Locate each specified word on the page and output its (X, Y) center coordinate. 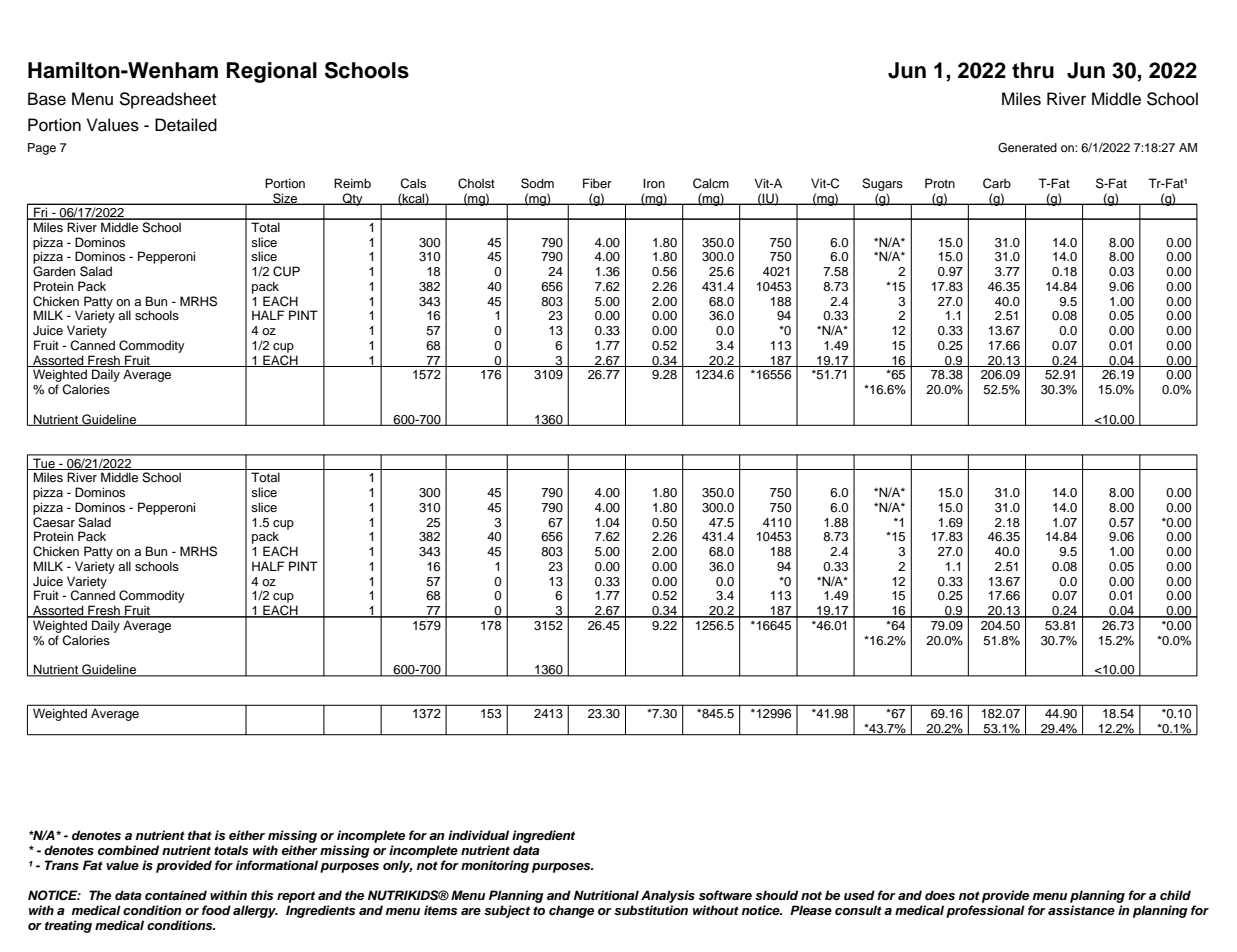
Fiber (597, 183)
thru (1033, 70)
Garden (54, 271)
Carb (997, 183)
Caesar (54, 522)
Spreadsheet (167, 100)
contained (176, 895)
